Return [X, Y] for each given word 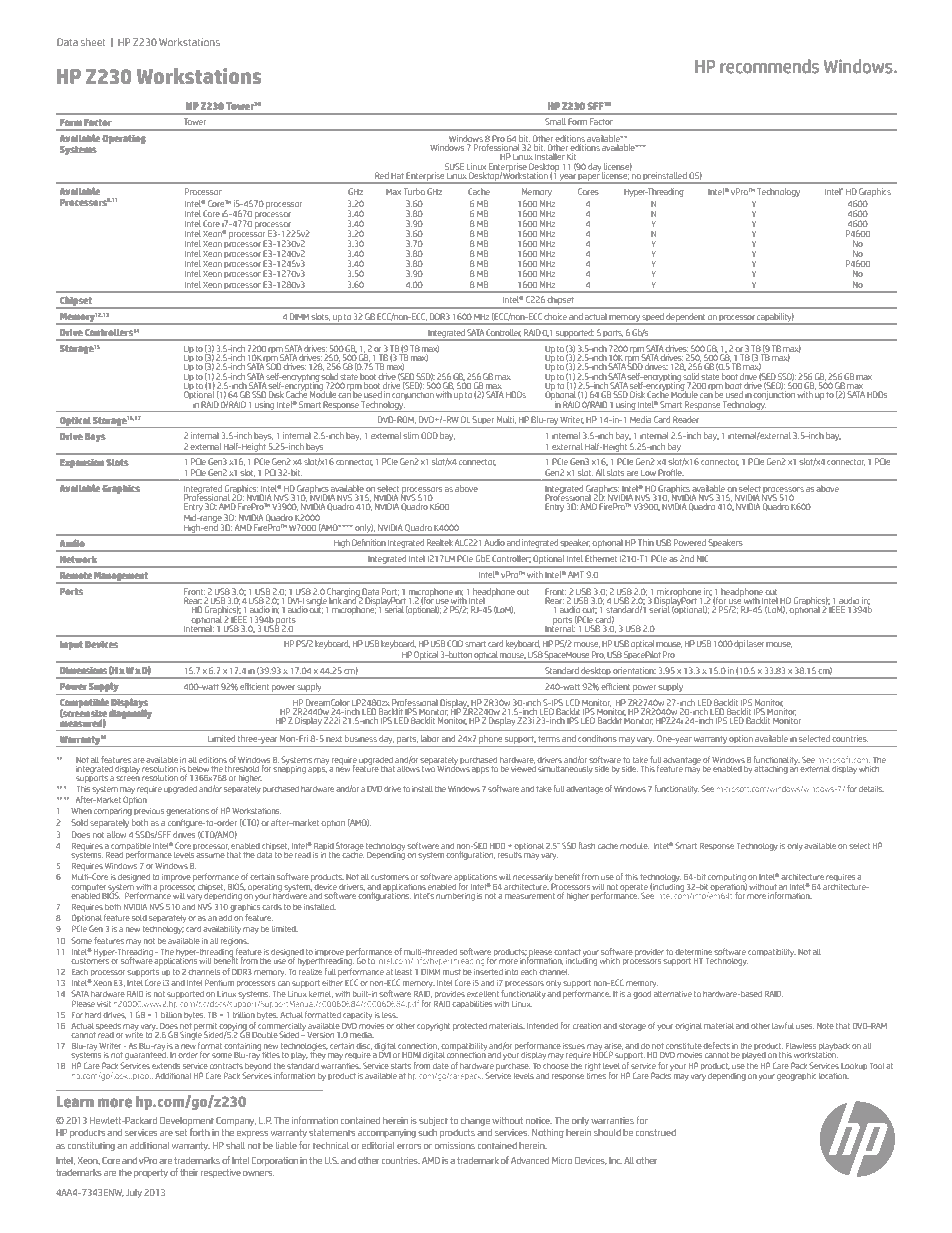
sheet [93, 42]
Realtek [440, 542]
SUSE [454, 166]
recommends [769, 66]
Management [122, 577]
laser [755, 643]
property [151, 1173]
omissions [455, 1145]
